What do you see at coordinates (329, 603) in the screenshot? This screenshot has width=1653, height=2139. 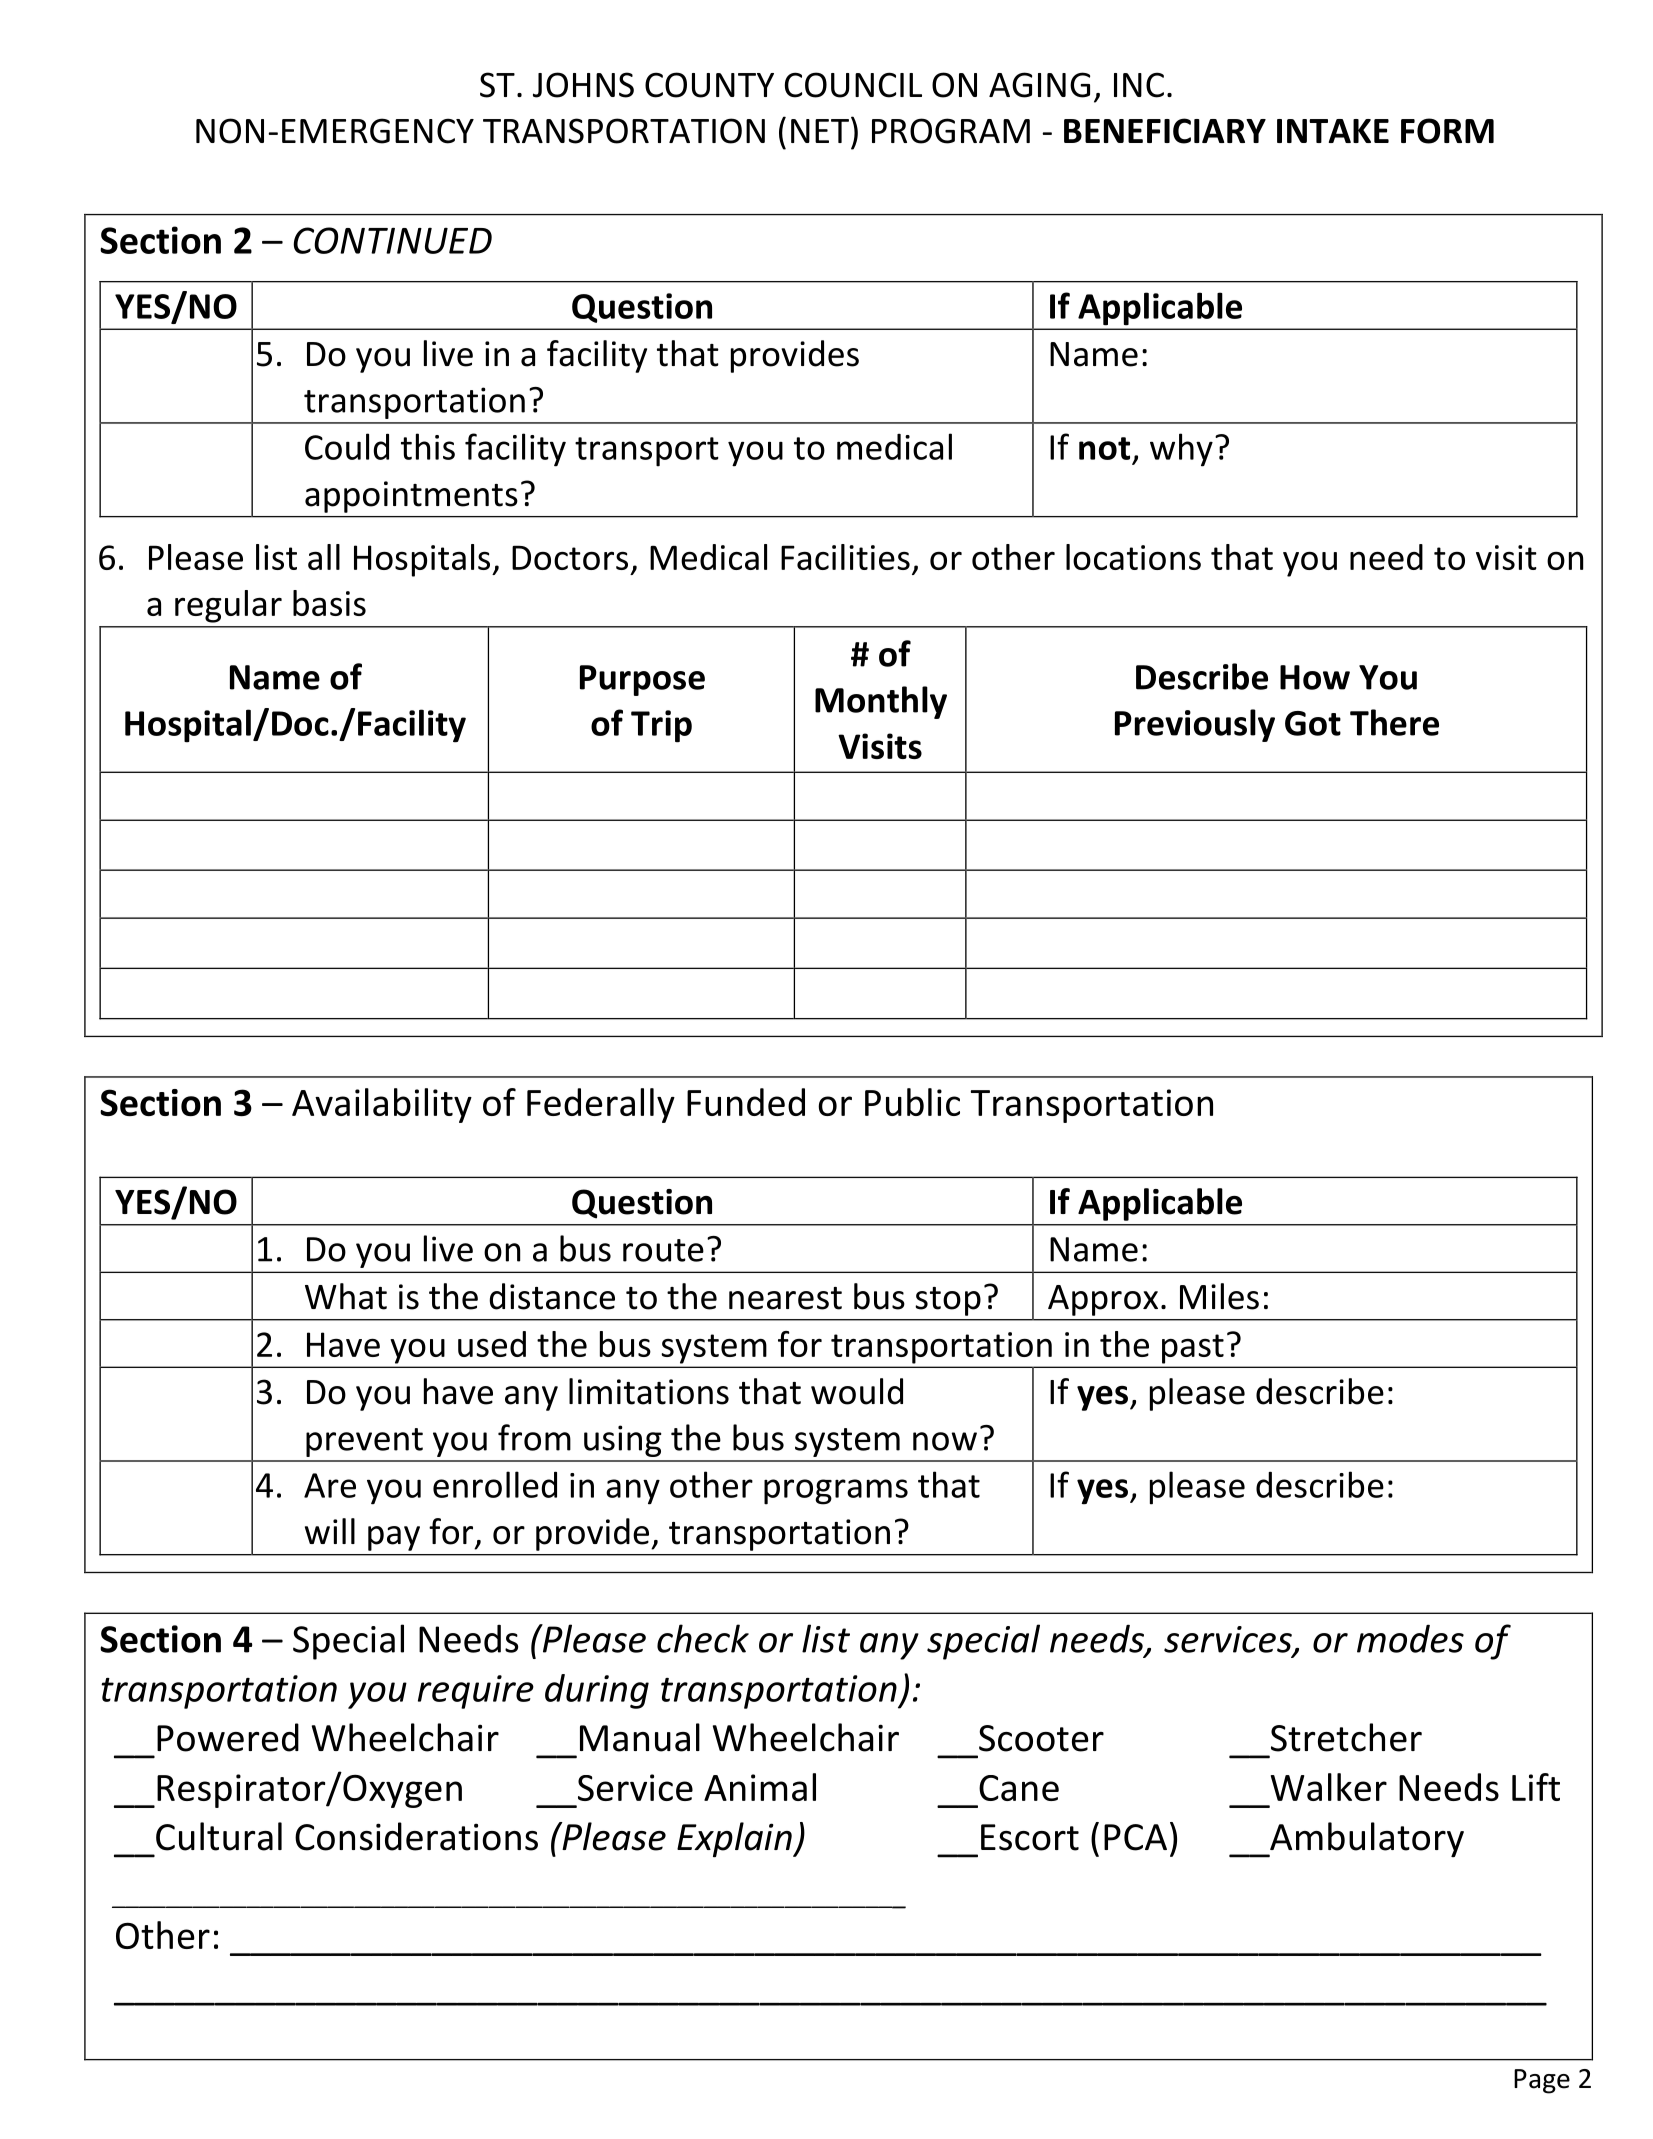 I see `basis` at bounding box center [329, 603].
